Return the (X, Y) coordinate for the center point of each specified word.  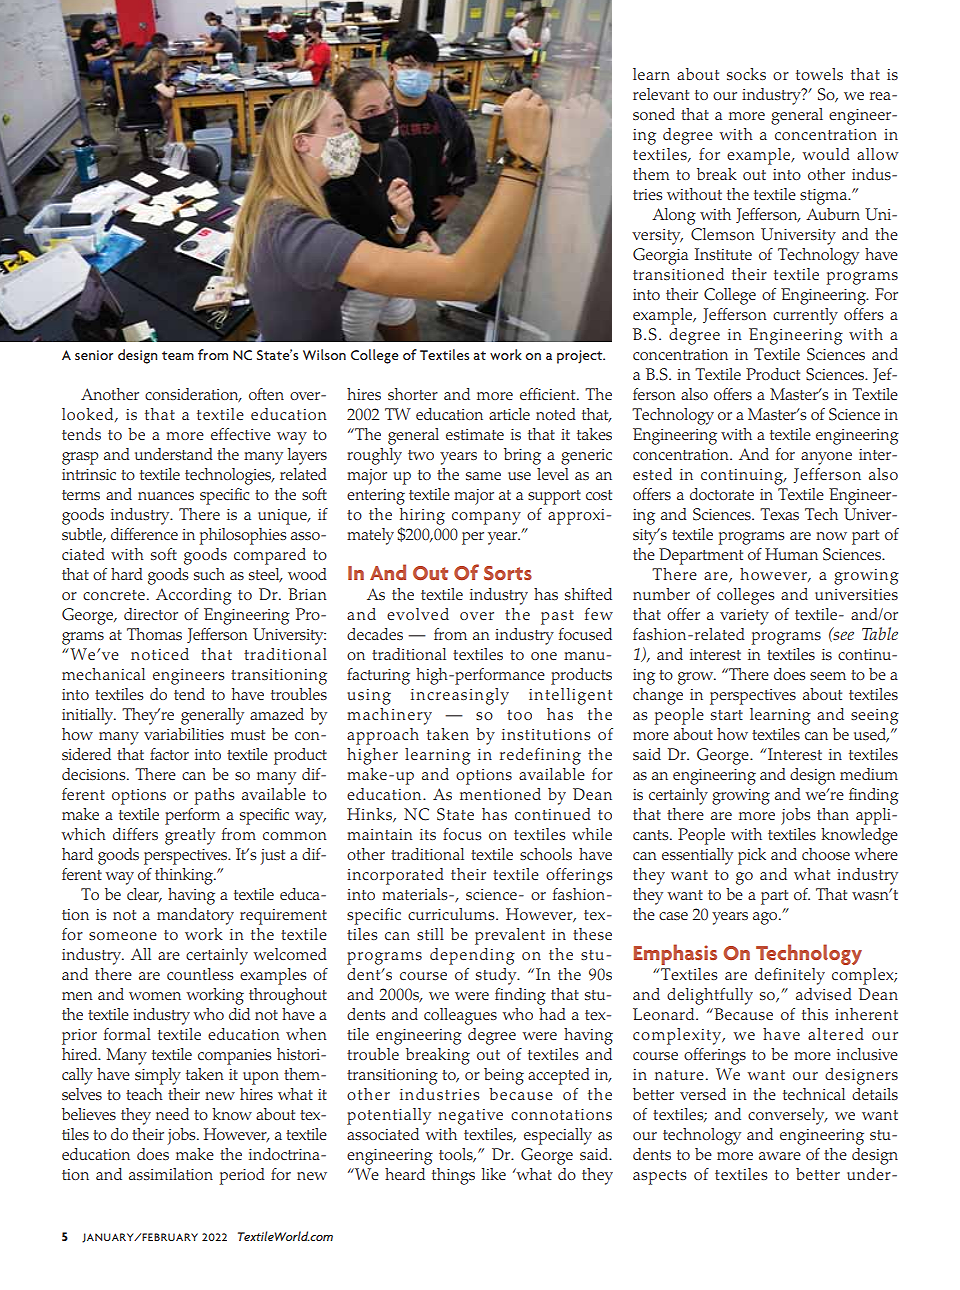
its (428, 834)
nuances (166, 496)
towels (819, 74)
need (172, 1114)
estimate (475, 434)
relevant (661, 94)
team (178, 355)
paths (215, 796)
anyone (826, 458)
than (833, 814)
